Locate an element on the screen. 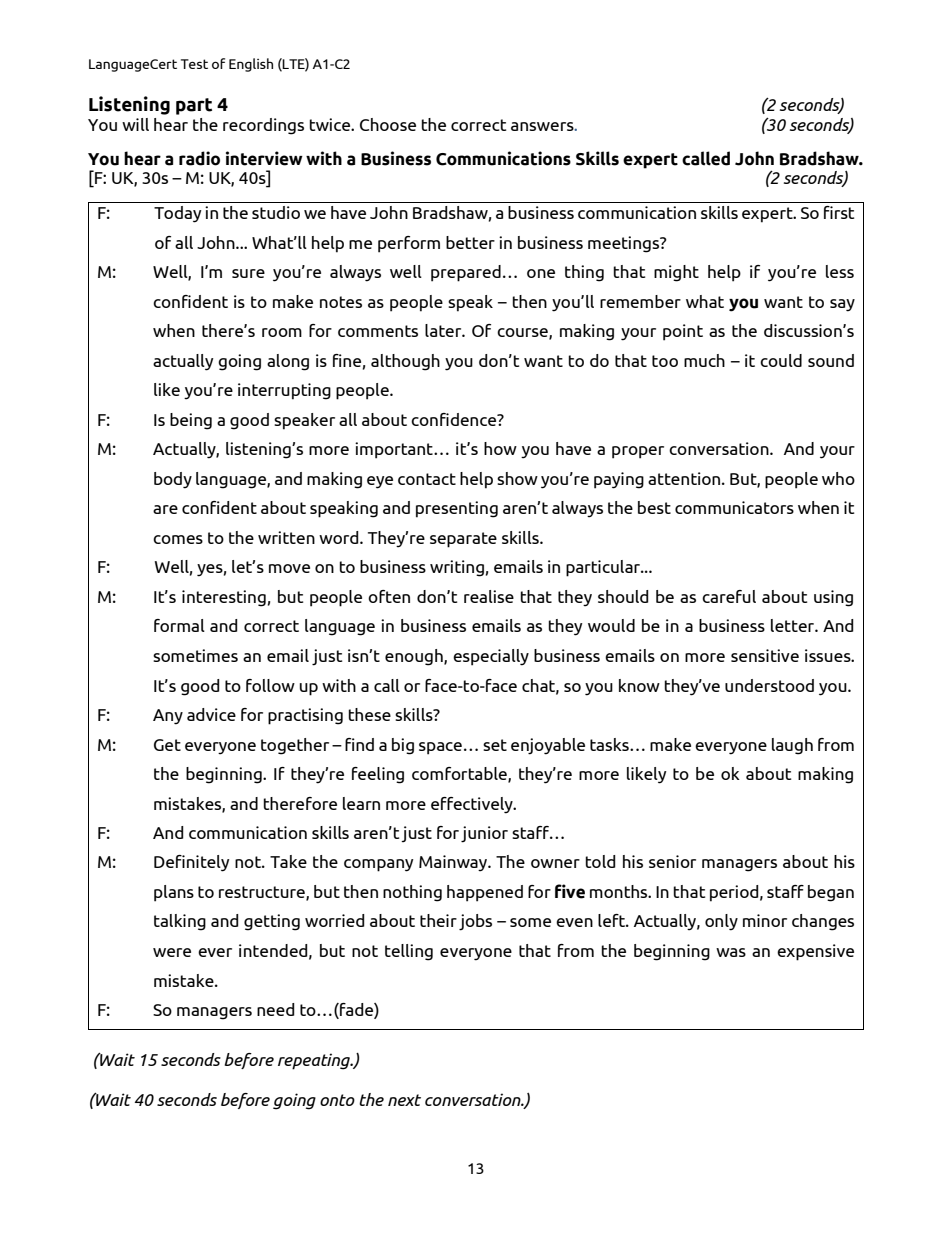 The width and height of the screenshot is (952, 1233). advice is located at coordinates (211, 714).
